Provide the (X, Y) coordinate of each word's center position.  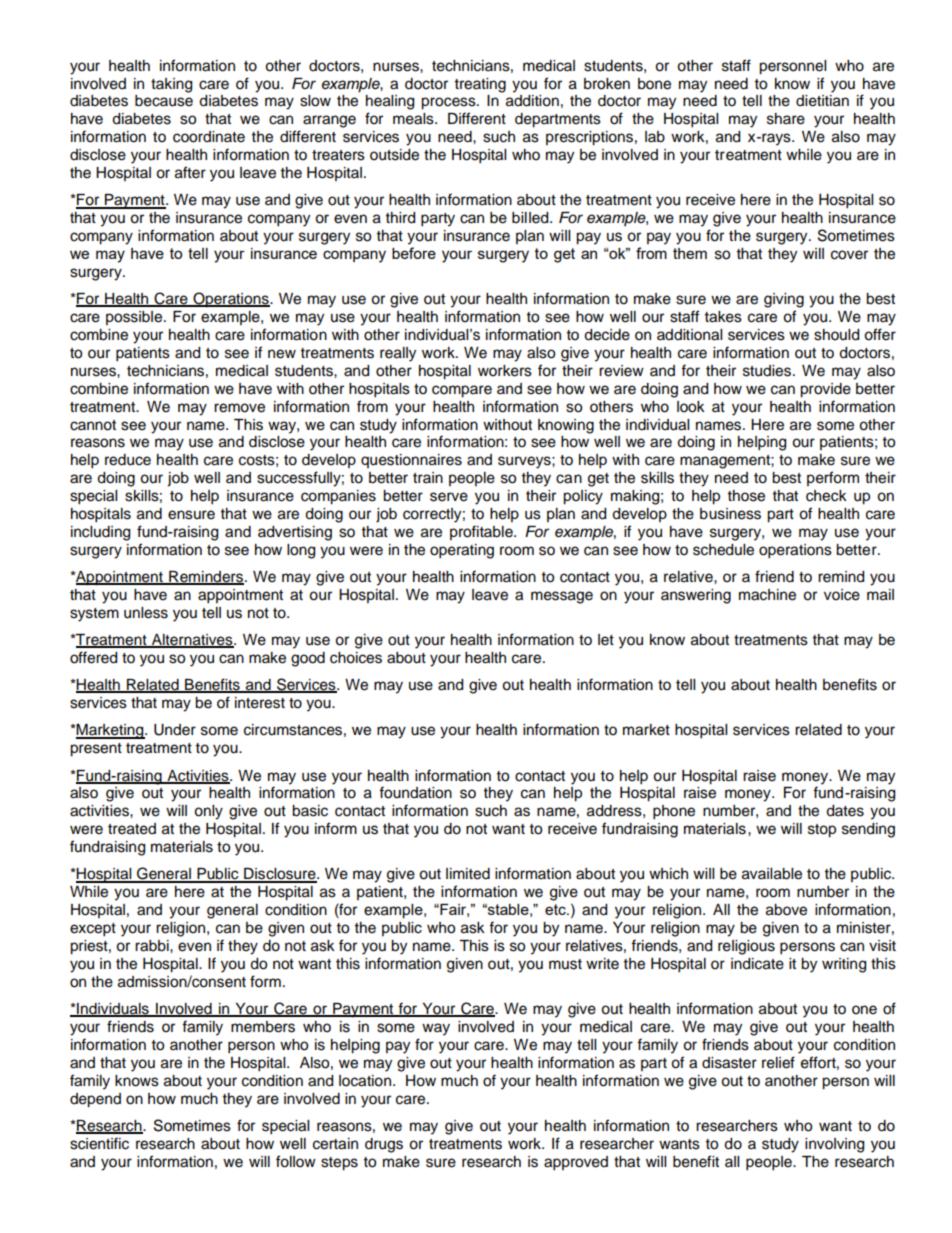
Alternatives (192, 641)
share (786, 119)
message (562, 597)
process (449, 103)
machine (767, 595)
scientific (99, 1143)
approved (576, 1163)
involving (834, 1145)
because (164, 101)
